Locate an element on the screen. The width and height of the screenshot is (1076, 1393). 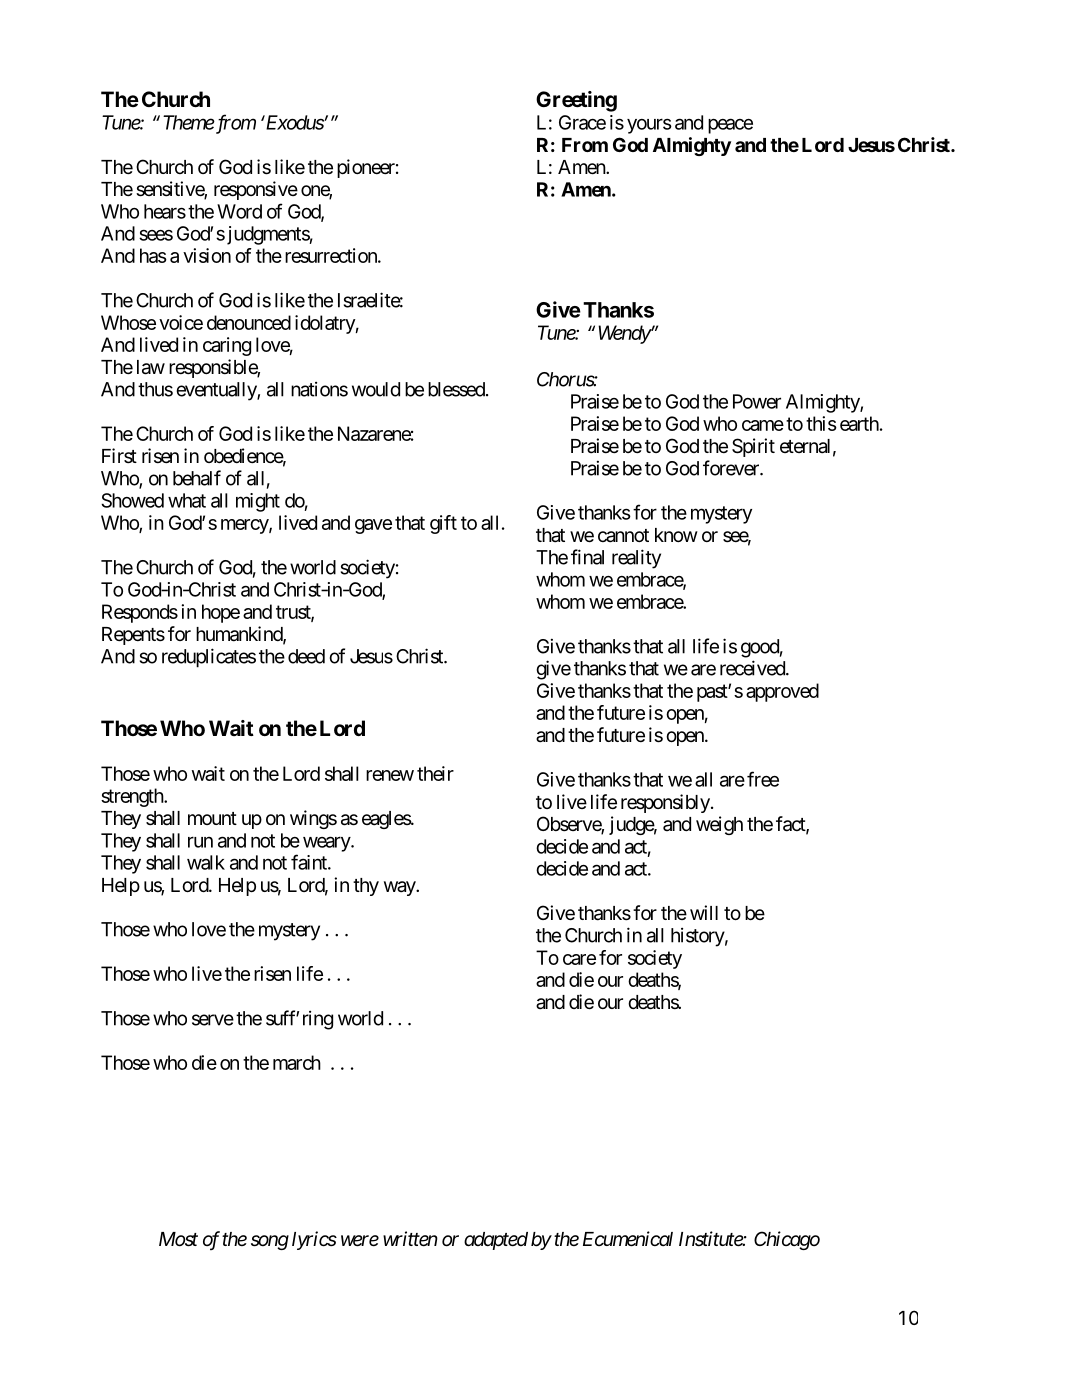
deed is located at coordinates (306, 656).
